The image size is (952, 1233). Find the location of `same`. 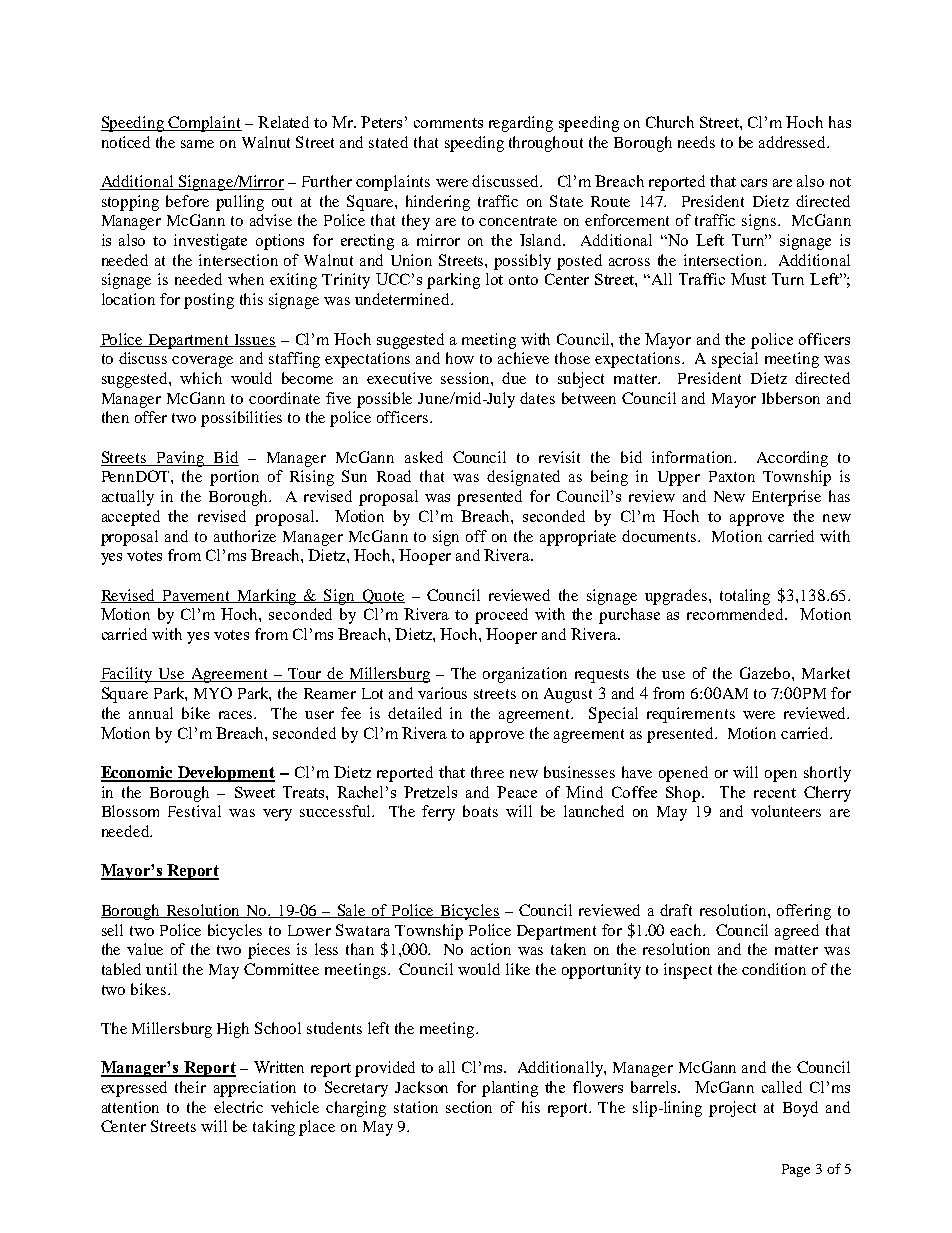

same is located at coordinates (197, 144).
